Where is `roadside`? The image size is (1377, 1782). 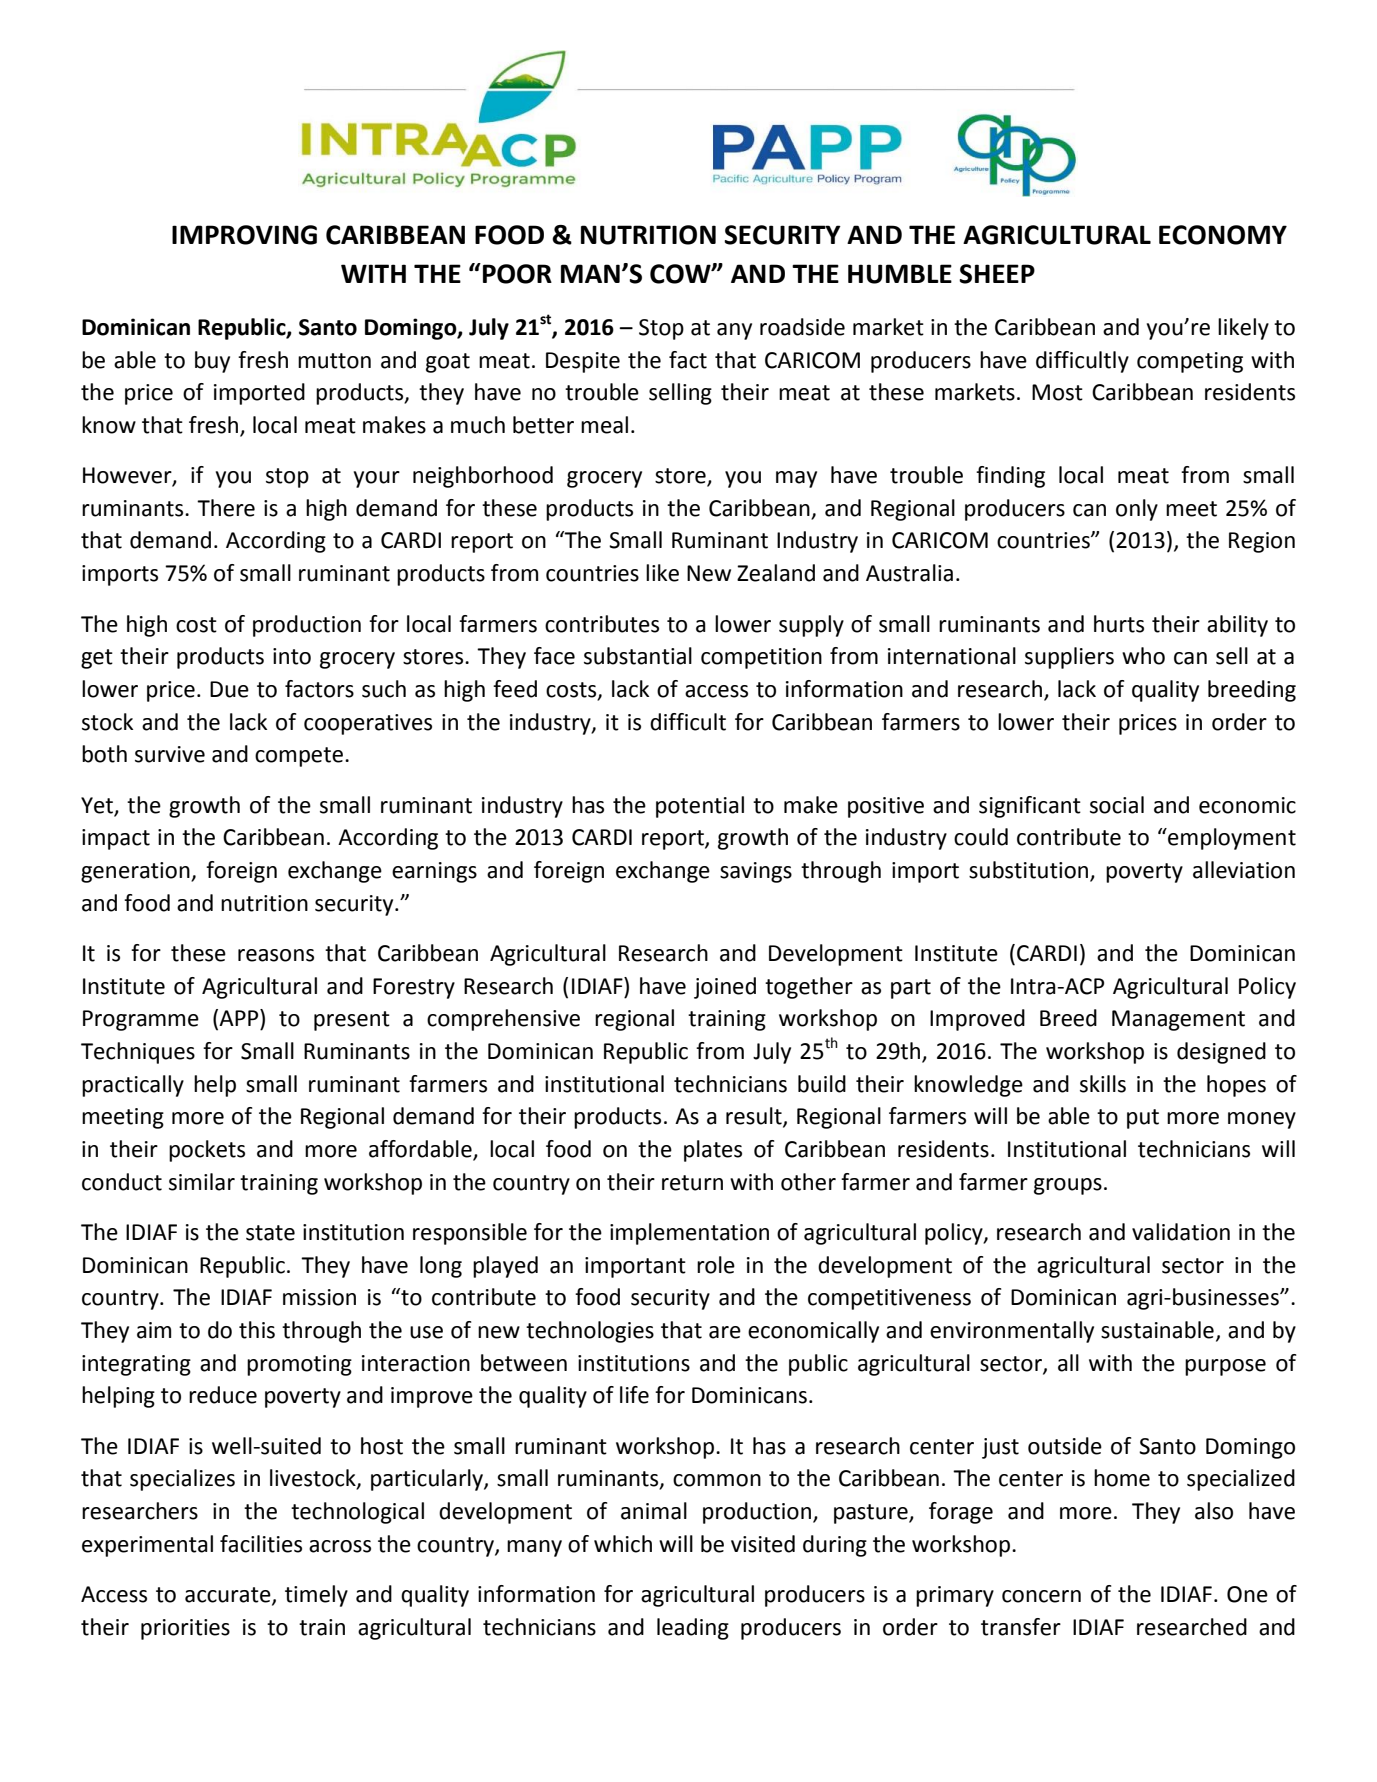
roadside is located at coordinates (802, 327).
